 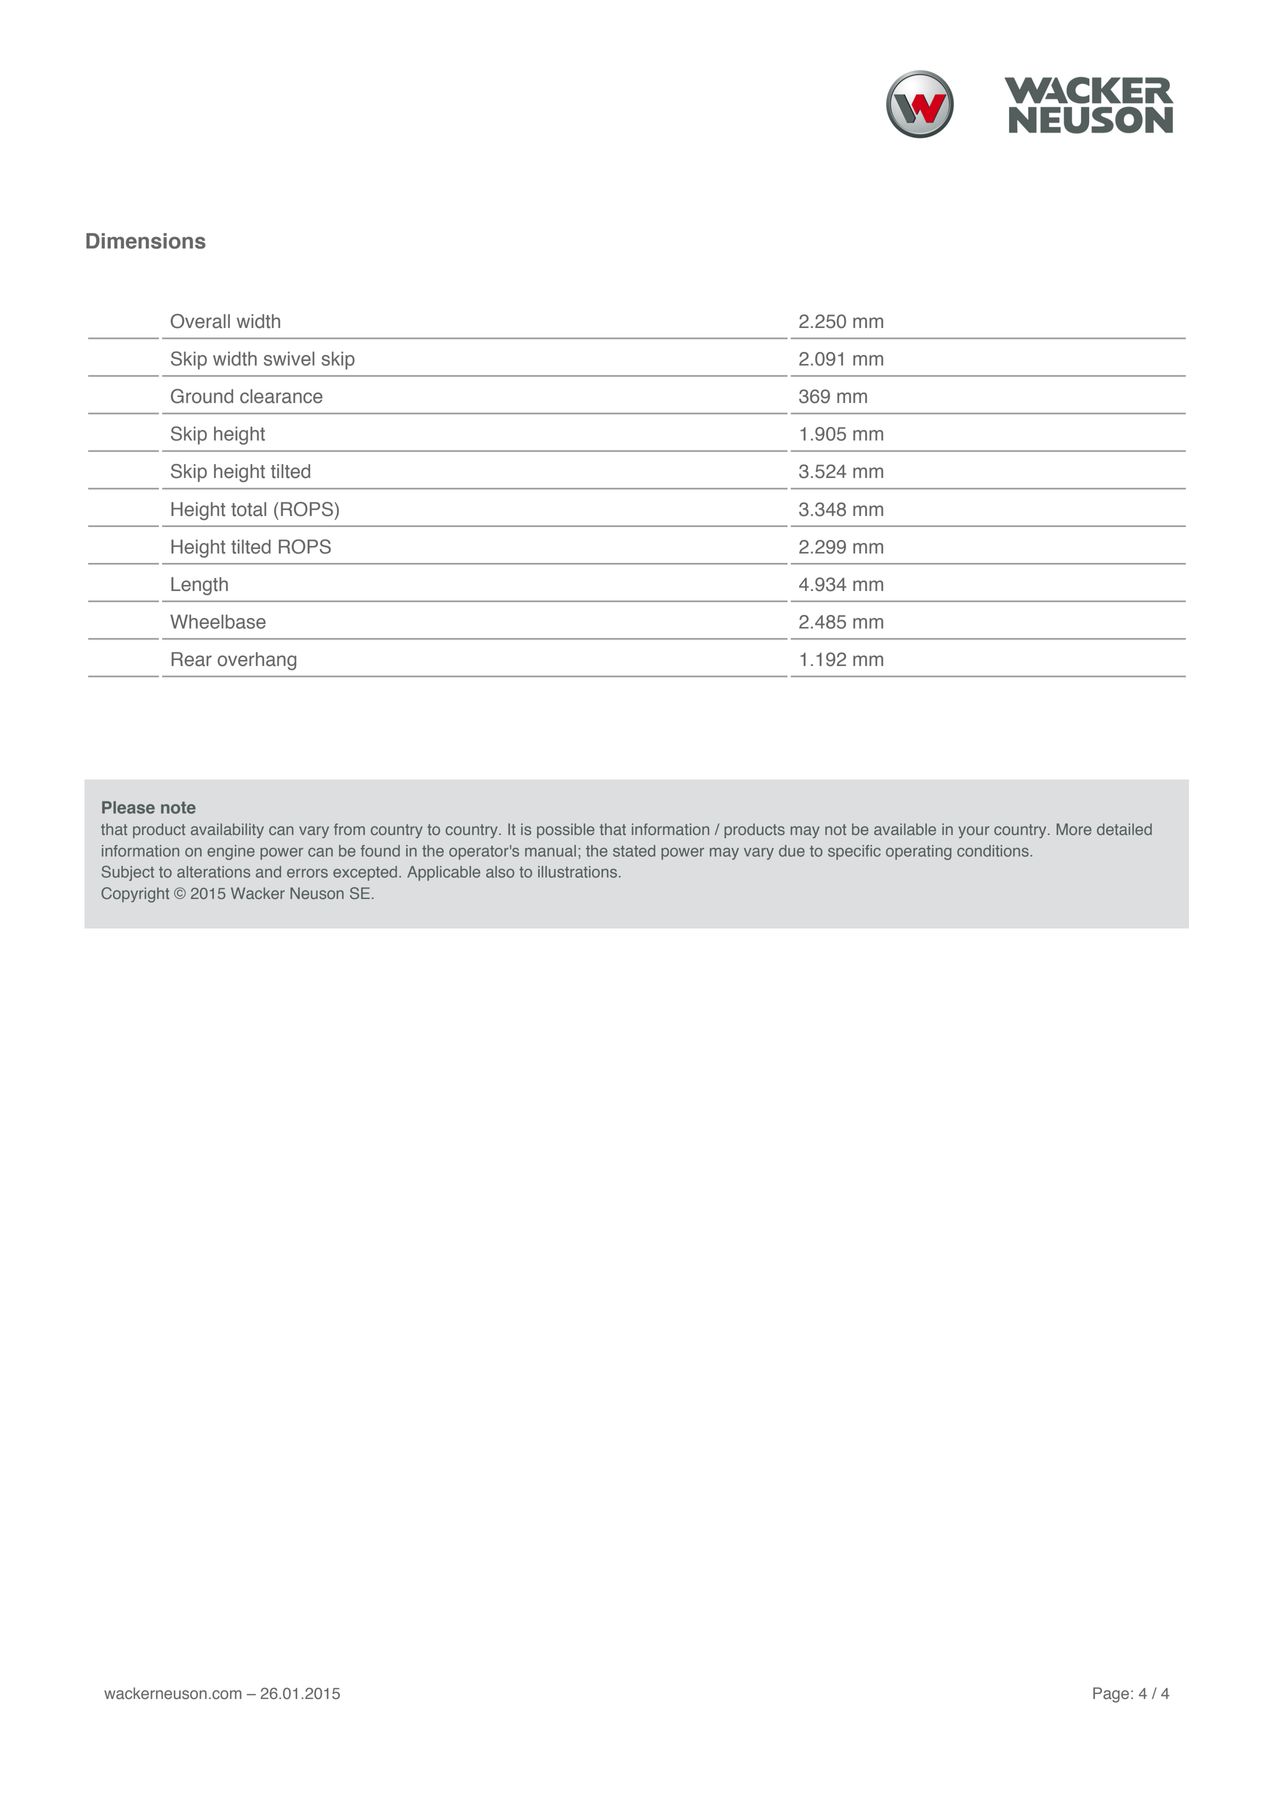 I want to click on clearance, so click(x=281, y=396).
